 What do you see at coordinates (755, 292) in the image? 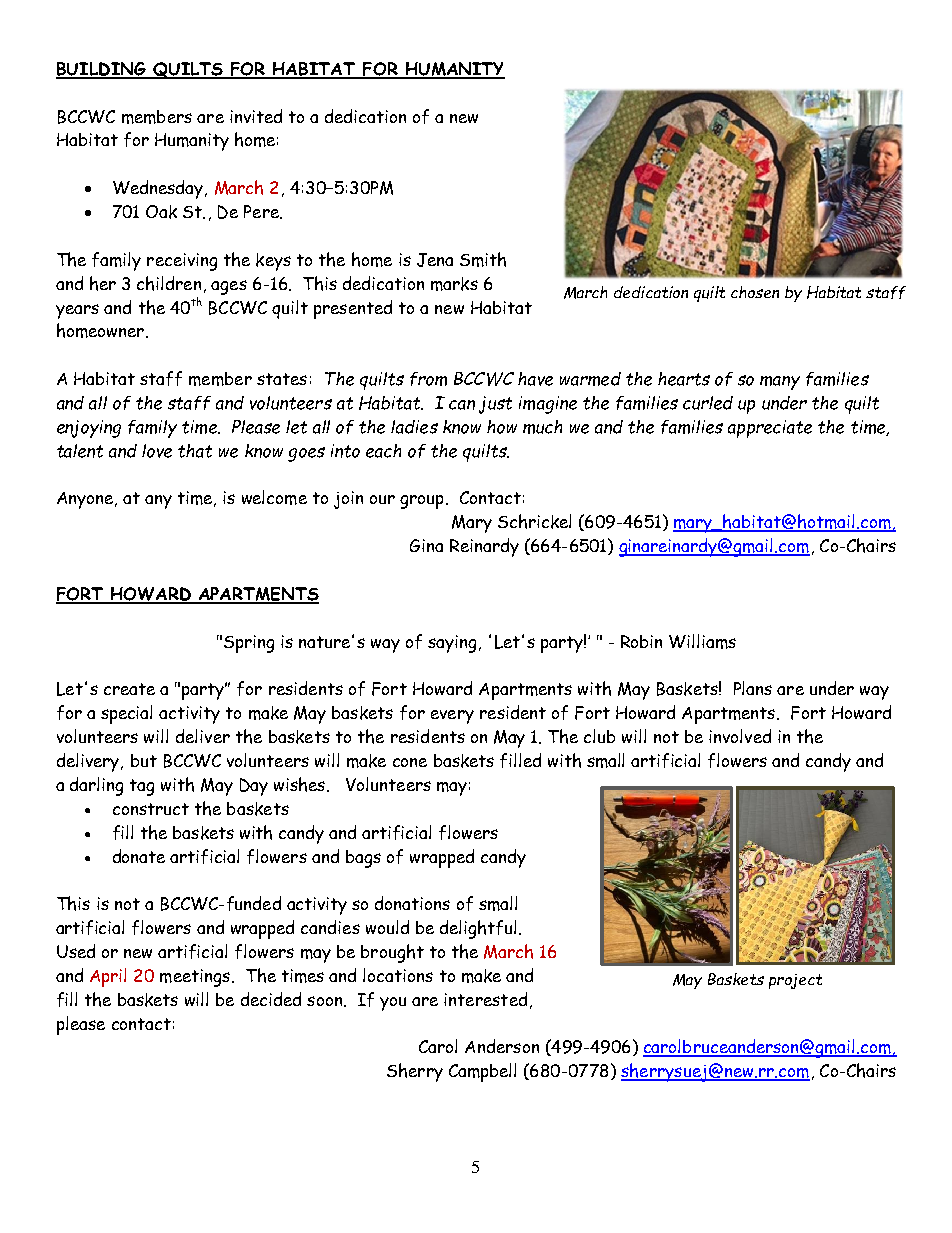
I see `chosen` at bounding box center [755, 292].
